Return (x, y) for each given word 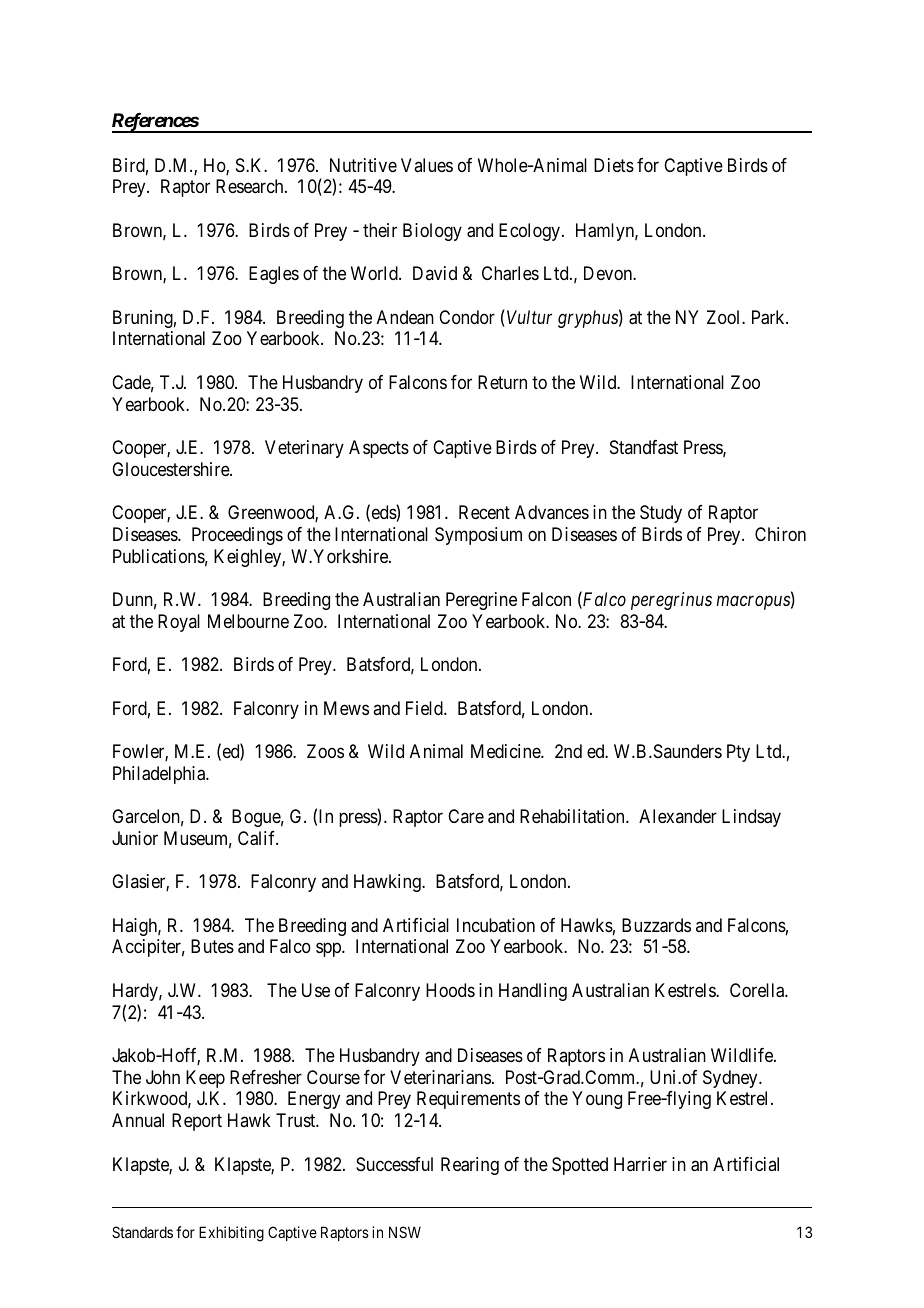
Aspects (379, 449)
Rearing (470, 1166)
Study (661, 514)
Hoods (450, 990)
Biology (432, 232)
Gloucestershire (171, 469)
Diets (614, 165)
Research (251, 186)
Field (425, 708)
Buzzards (656, 925)
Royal (179, 623)
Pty (738, 753)
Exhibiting (231, 1234)
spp (329, 950)
